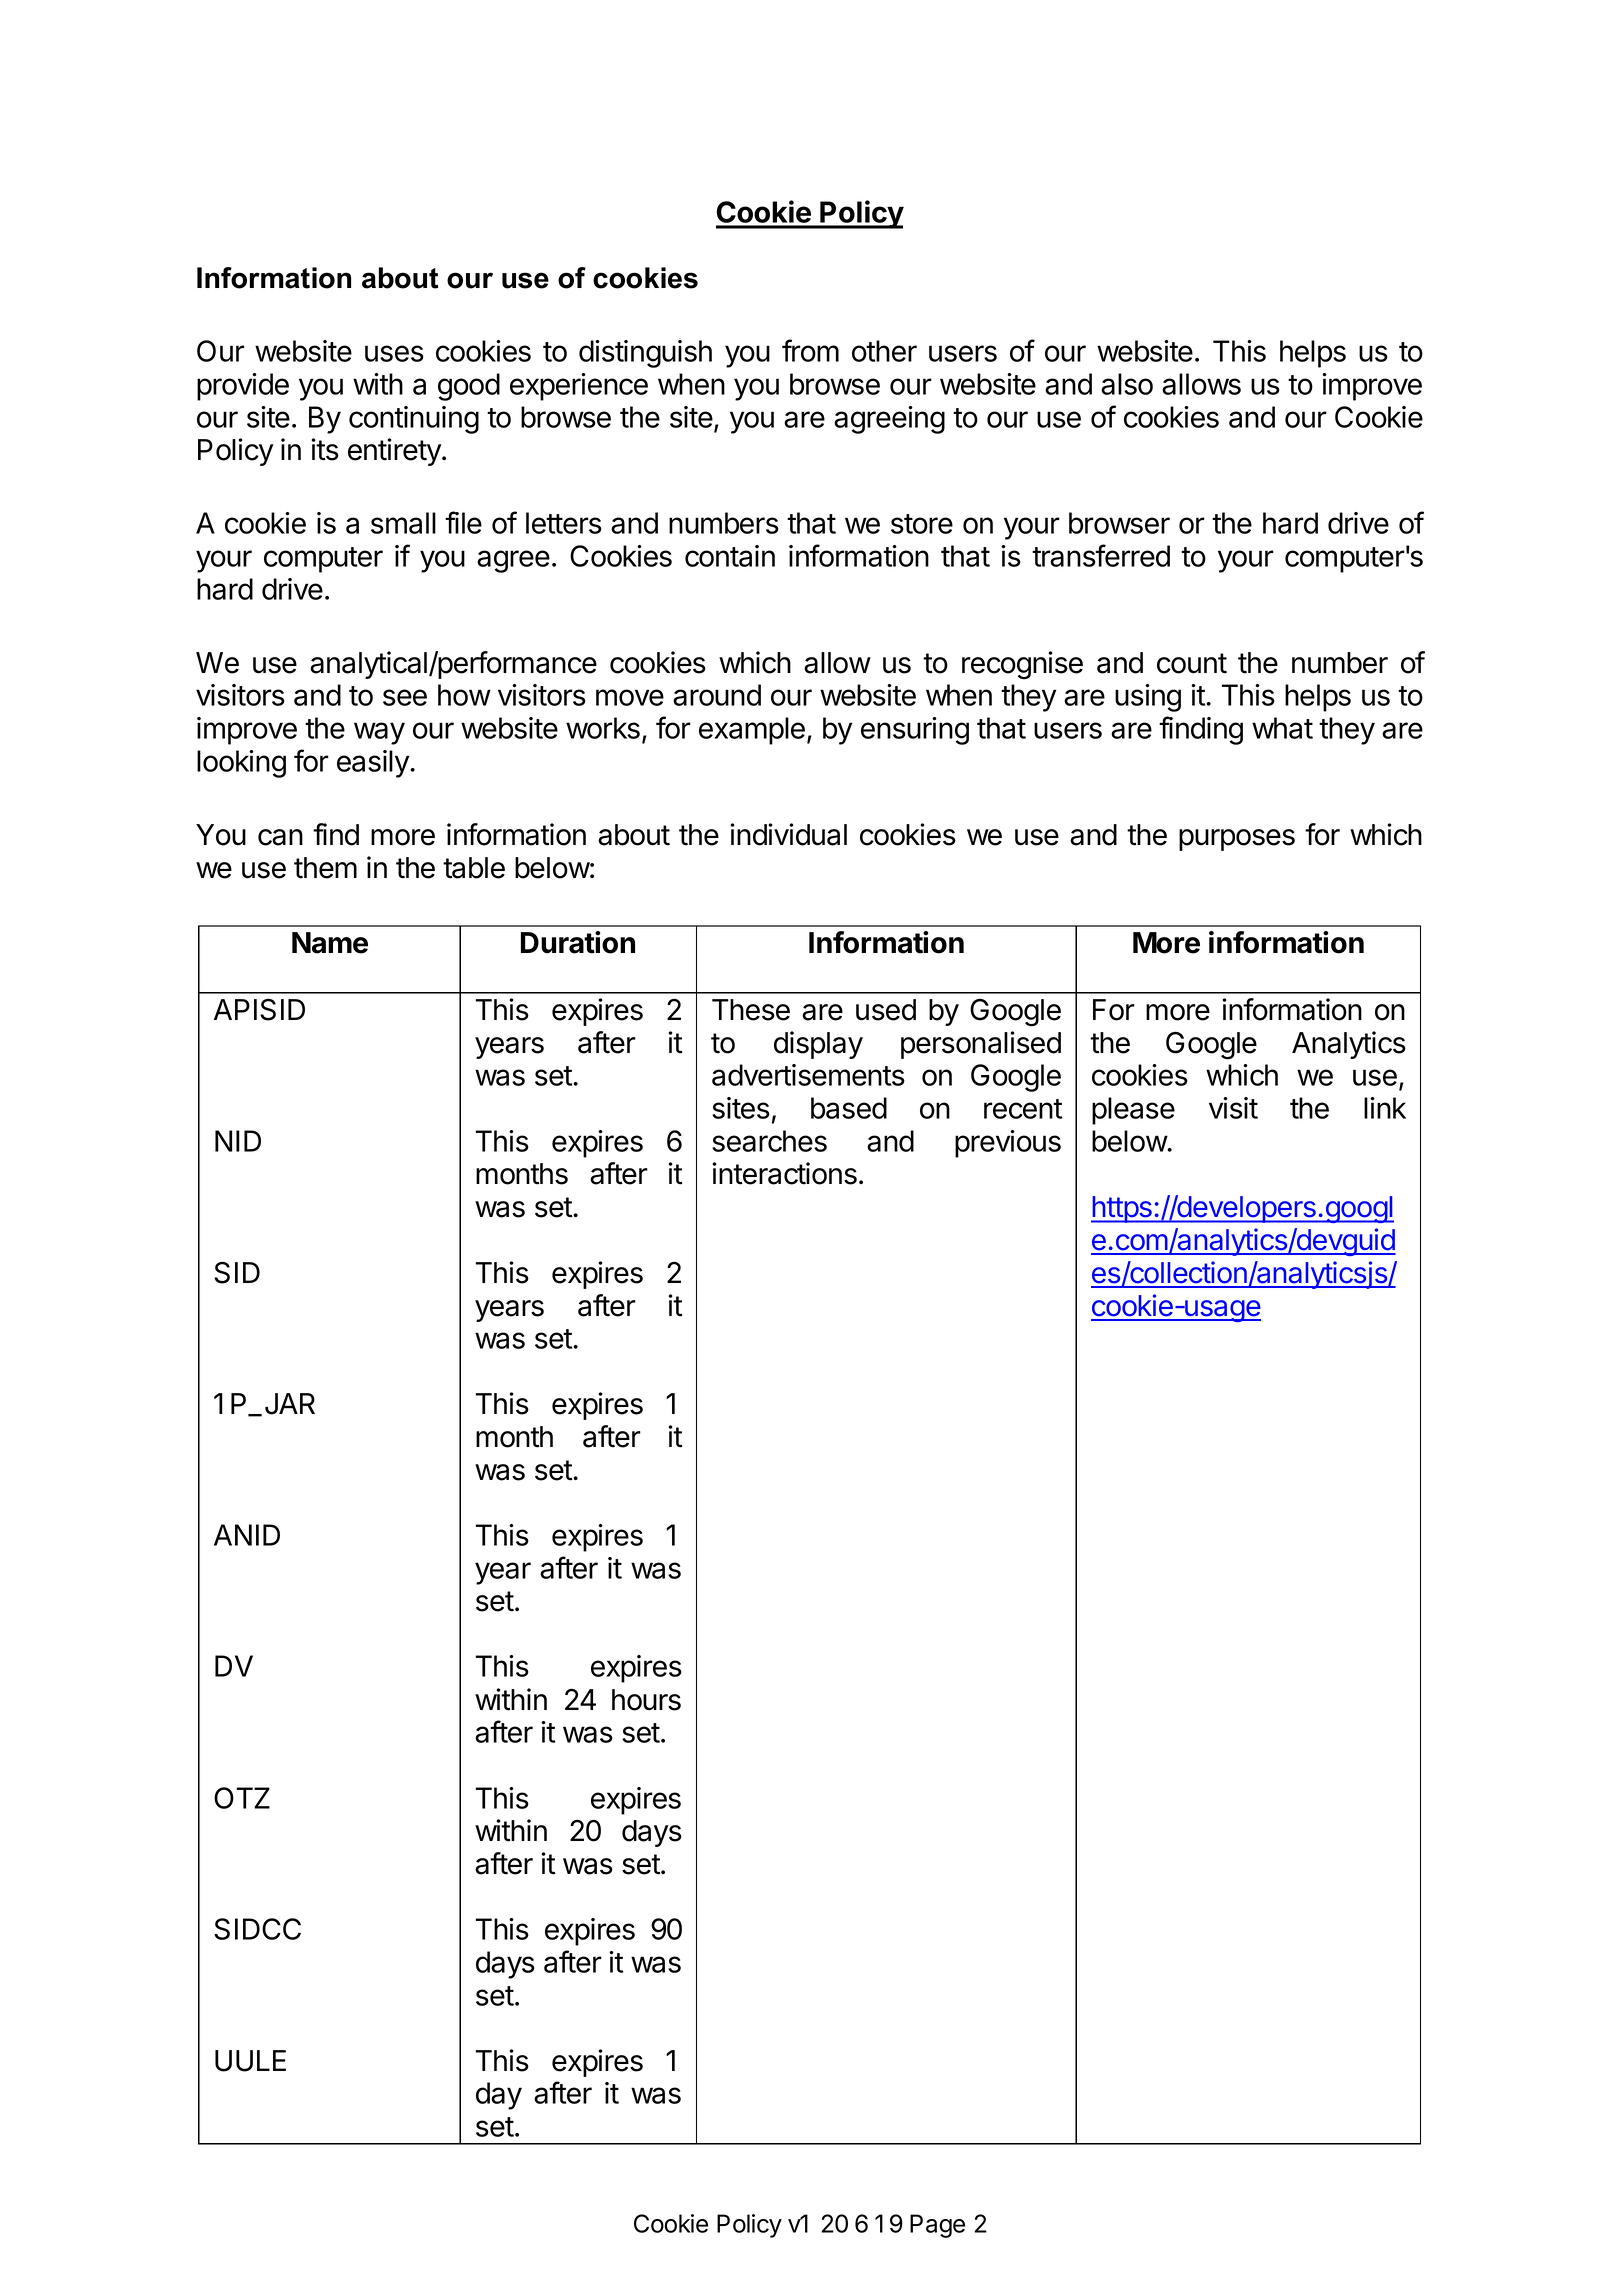 The width and height of the page is (1619, 2290). What do you see at coordinates (414, 420) in the page?
I see `continuing` at bounding box center [414, 420].
